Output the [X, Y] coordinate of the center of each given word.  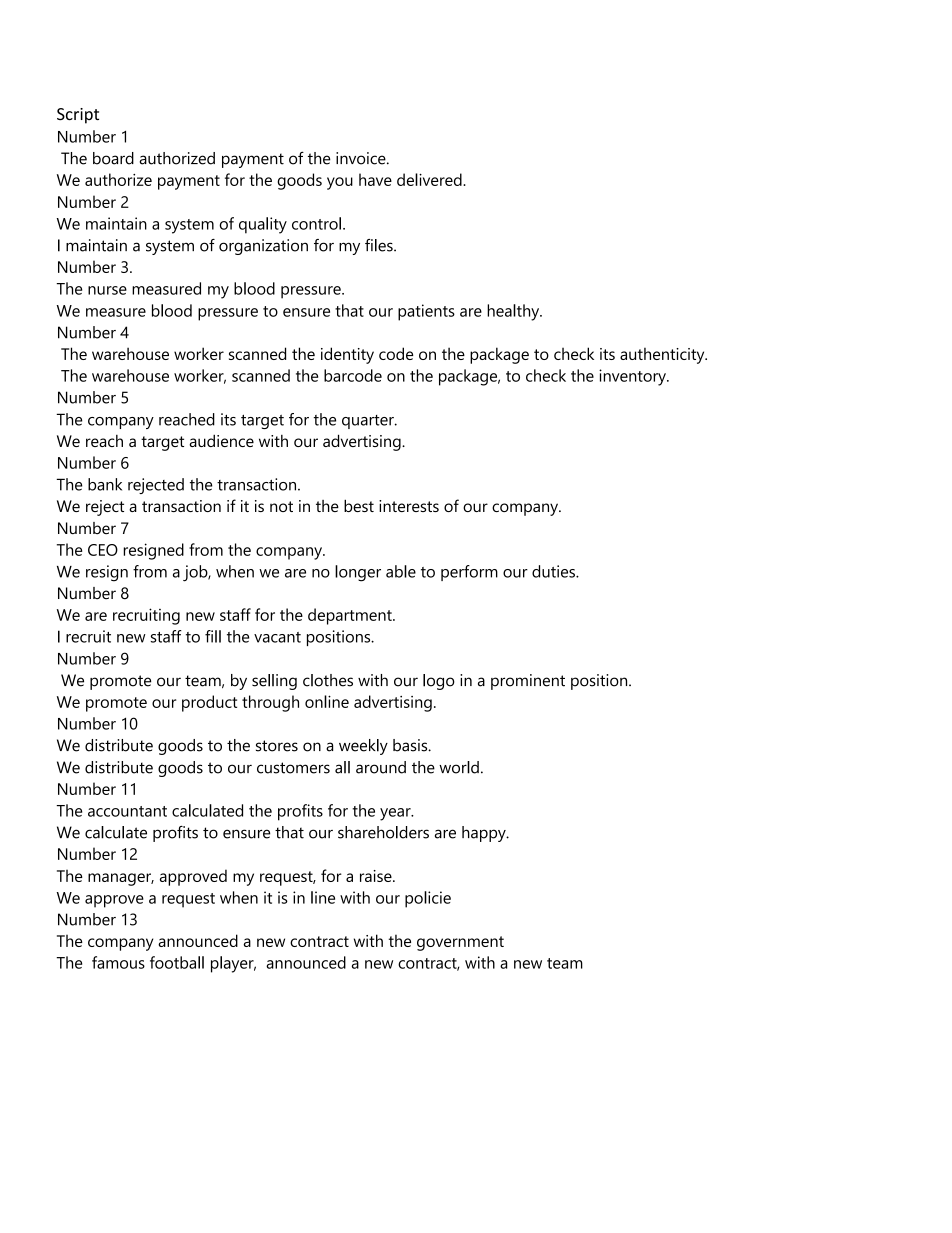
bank [105, 484]
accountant [127, 811]
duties [554, 571]
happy [485, 834]
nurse [107, 290]
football [177, 962]
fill [213, 636]
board [113, 158]
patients [426, 312]
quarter [369, 422]
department [351, 616]
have [375, 179]
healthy [514, 312]
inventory [633, 377]
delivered [430, 179]
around [381, 767]
